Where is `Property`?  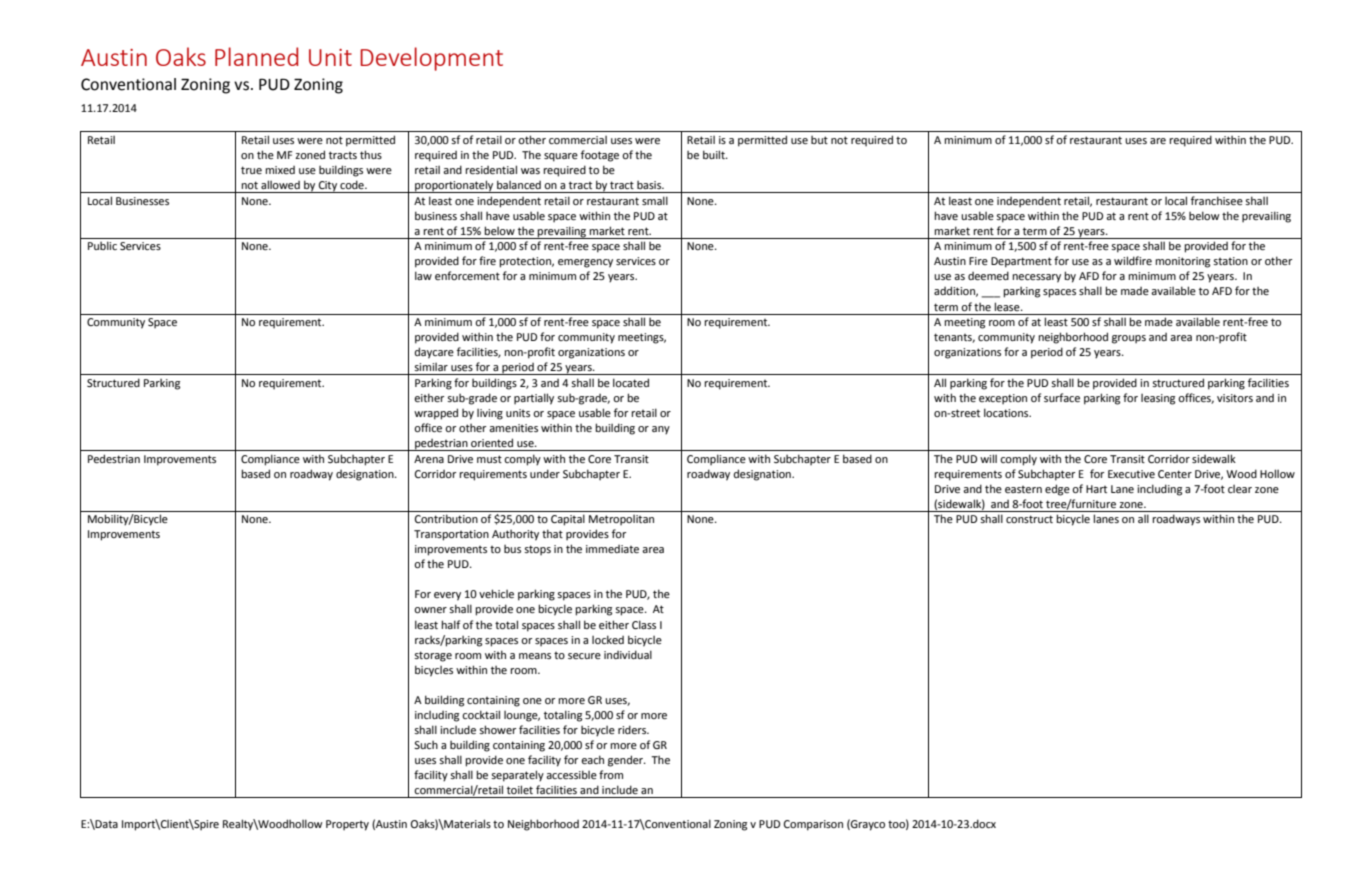 Property is located at coordinates (347, 825).
